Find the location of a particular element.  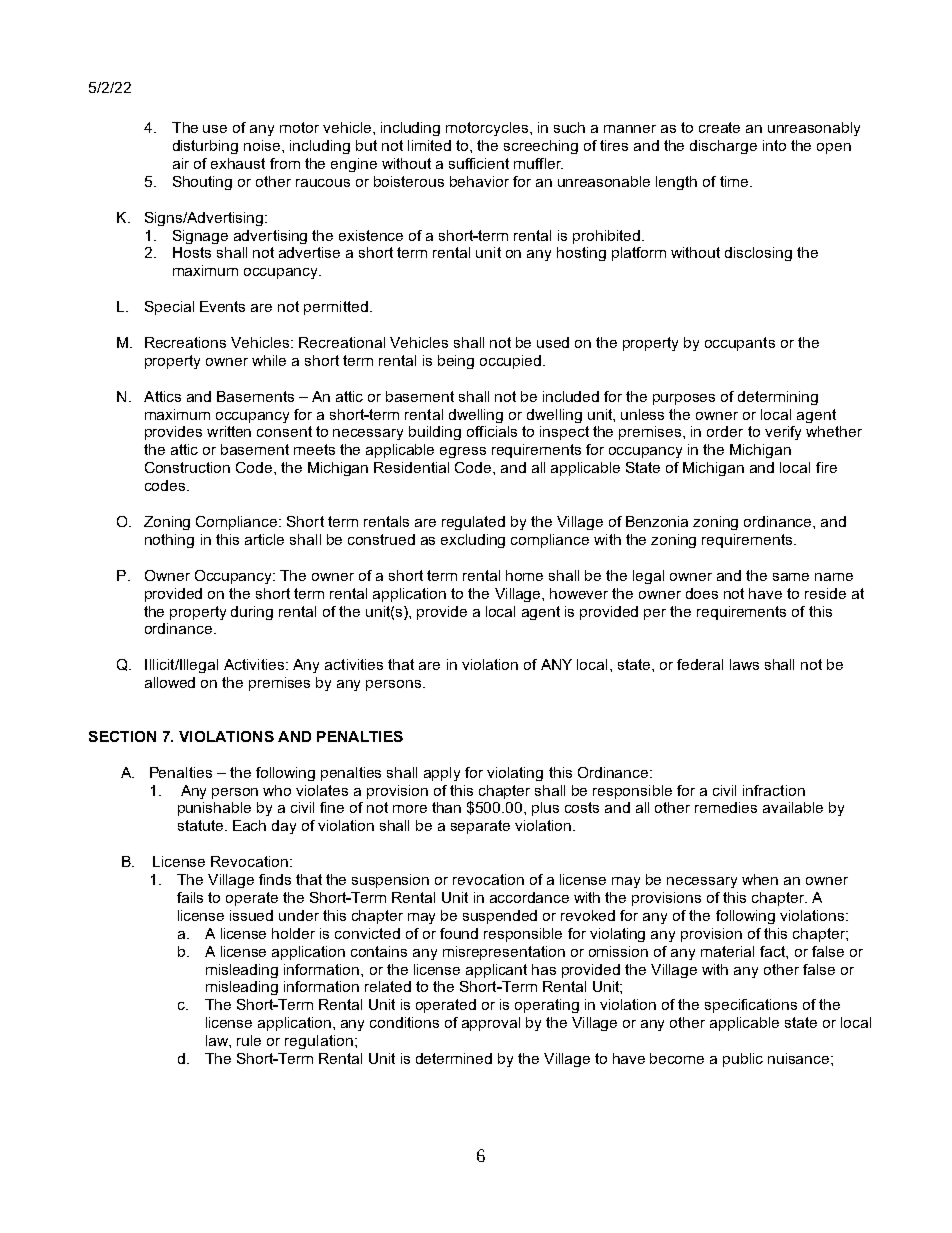

occupants is located at coordinates (740, 344).
